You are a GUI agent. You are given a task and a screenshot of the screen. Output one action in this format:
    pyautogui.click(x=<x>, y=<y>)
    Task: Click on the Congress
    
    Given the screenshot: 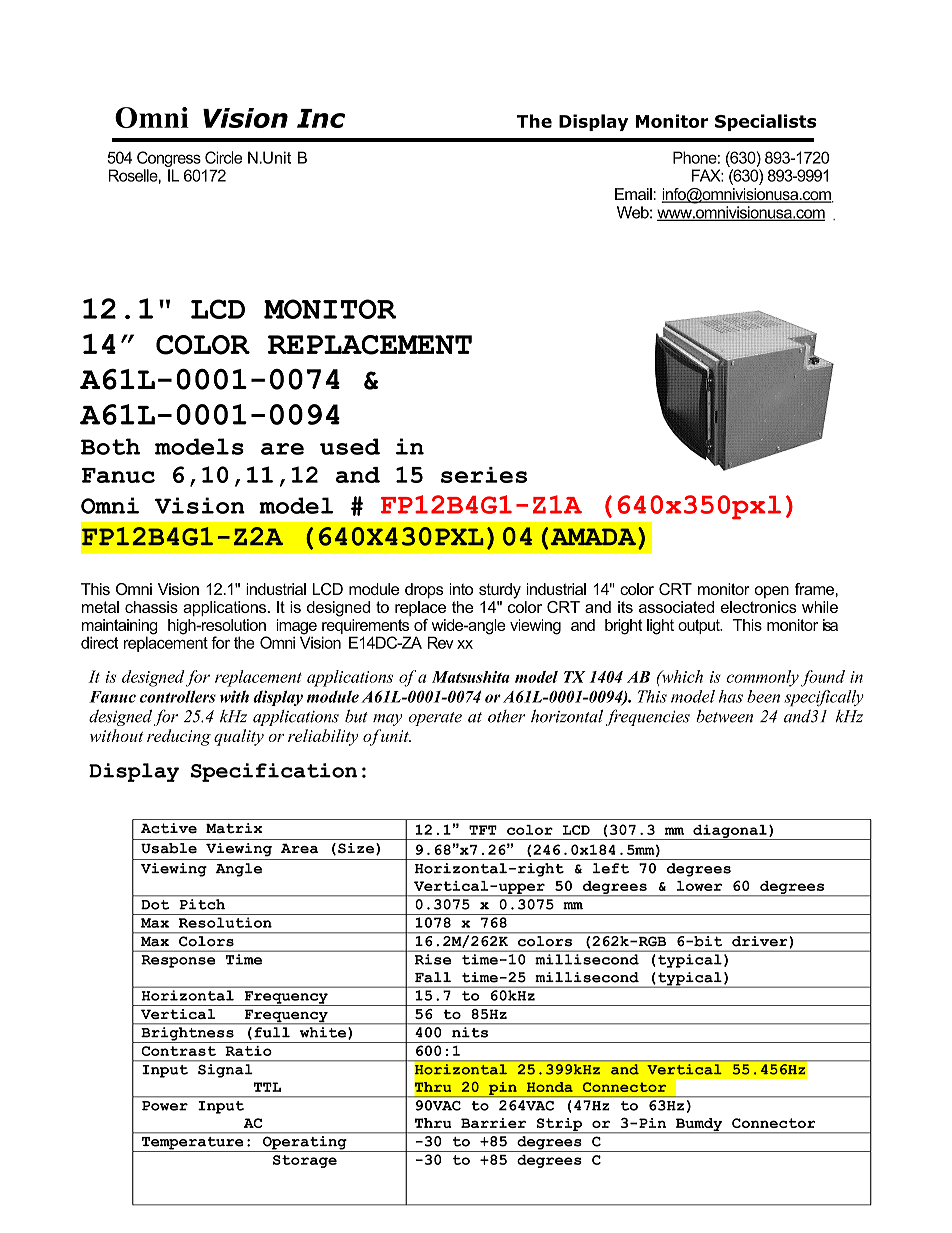 What is the action you would take?
    pyautogui.click(x=169, y=159)
